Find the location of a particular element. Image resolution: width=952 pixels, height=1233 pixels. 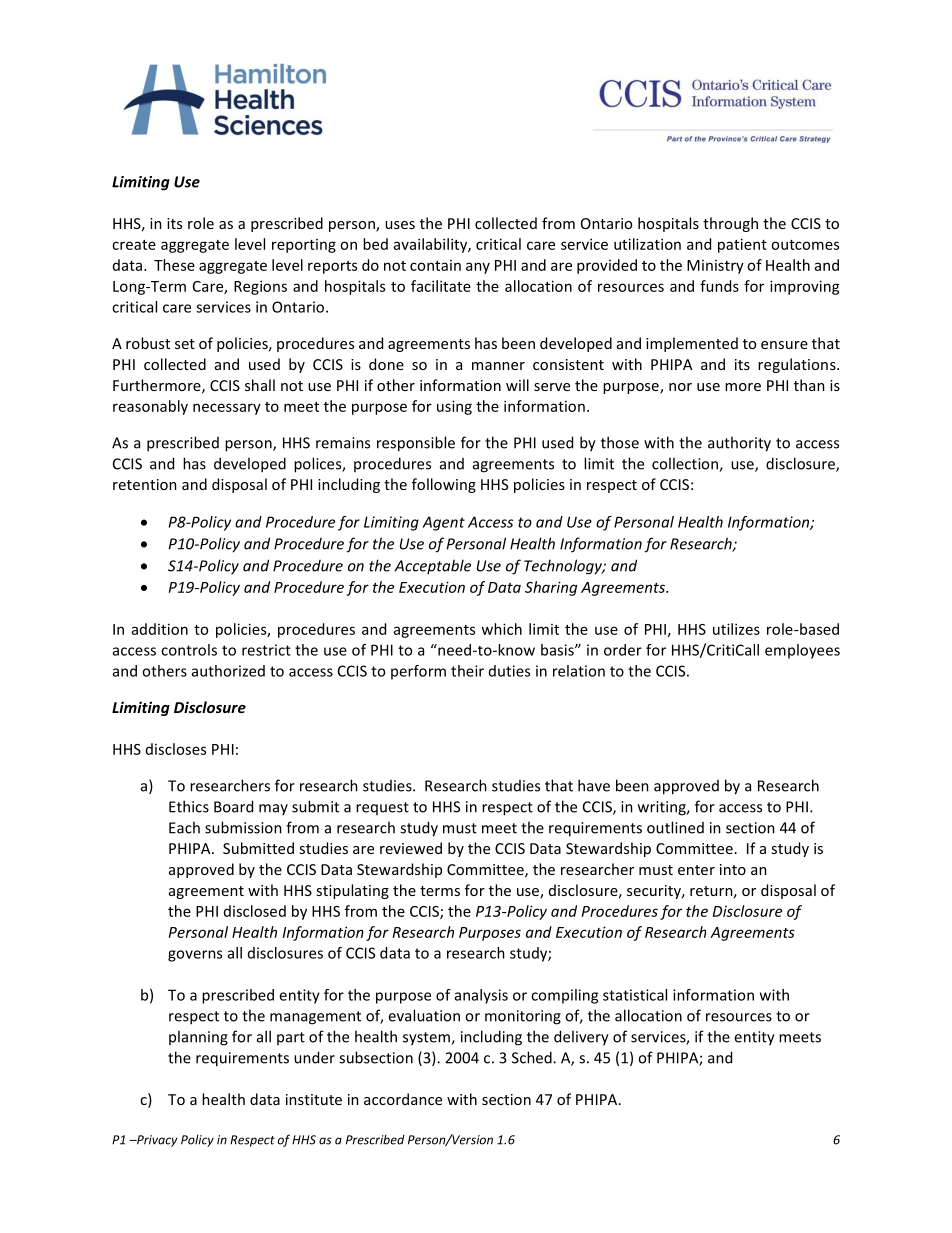

patient is located at coordinates (742, 245).
